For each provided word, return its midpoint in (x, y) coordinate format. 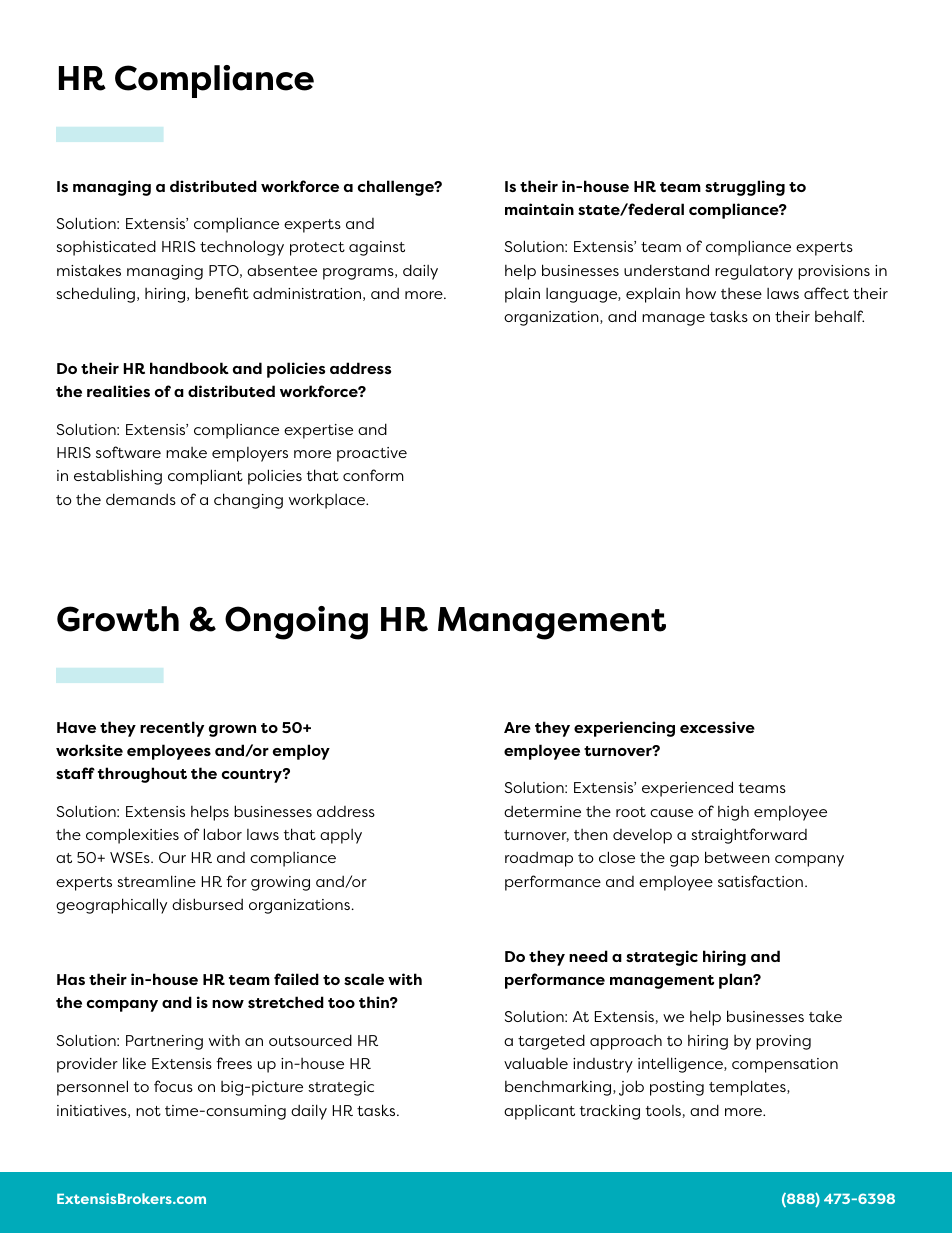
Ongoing (296, 623)
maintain (539, 209)
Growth (118, 619)
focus (173, 1086)
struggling (745, 188)
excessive (717, 727)
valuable (536, 1063)
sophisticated (106, 248)
